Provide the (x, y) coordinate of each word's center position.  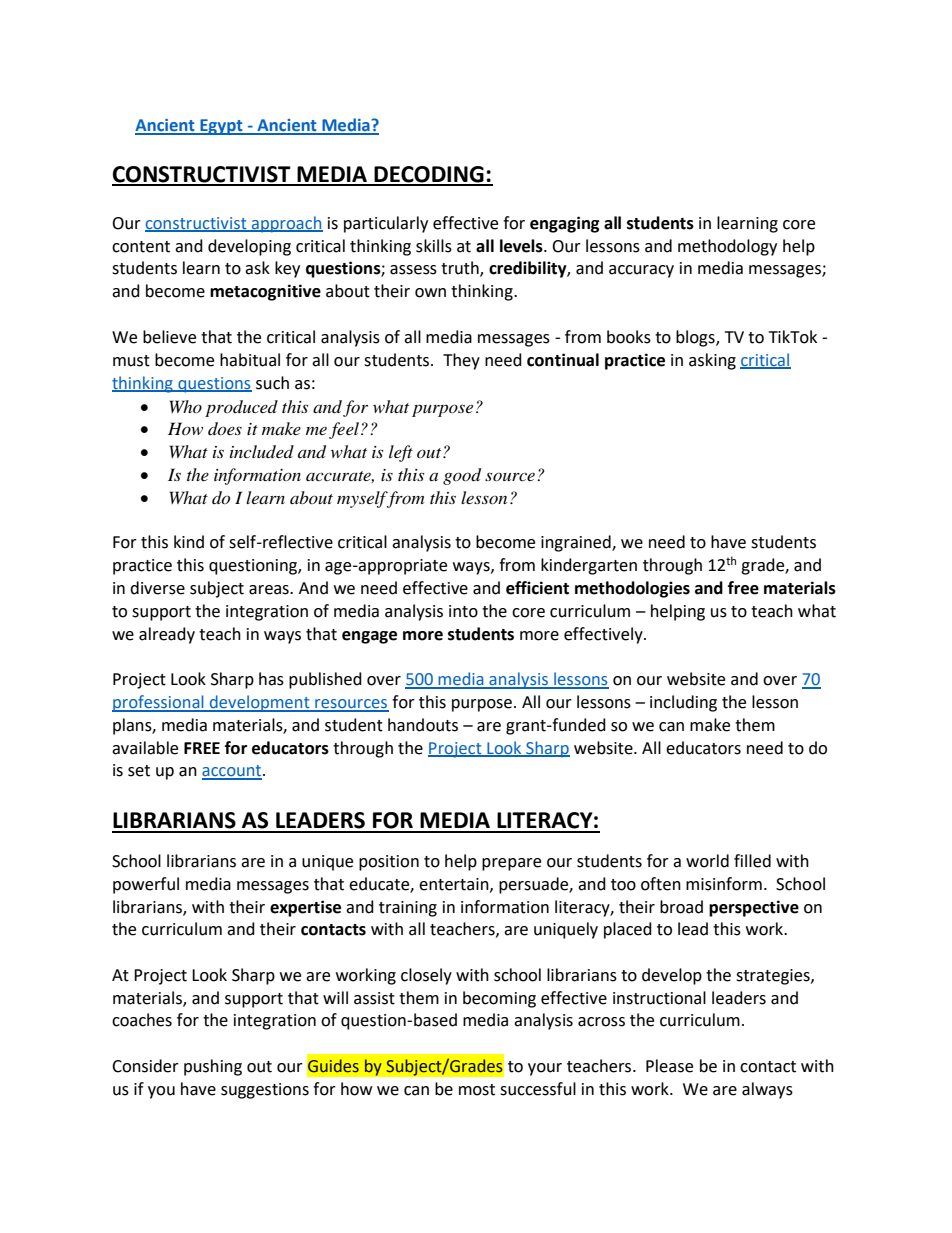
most (477, 1090)
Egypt (221, 127)
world (707, 861)
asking (712, 361)
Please (669, 1066)
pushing (213, 1067)
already (167, 635)
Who (186, 406)
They (461, 361)
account (233, 772)
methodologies (632, 589)
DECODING (429, 175)
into (463, 611)
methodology (727, 247)
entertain (455, 885)
